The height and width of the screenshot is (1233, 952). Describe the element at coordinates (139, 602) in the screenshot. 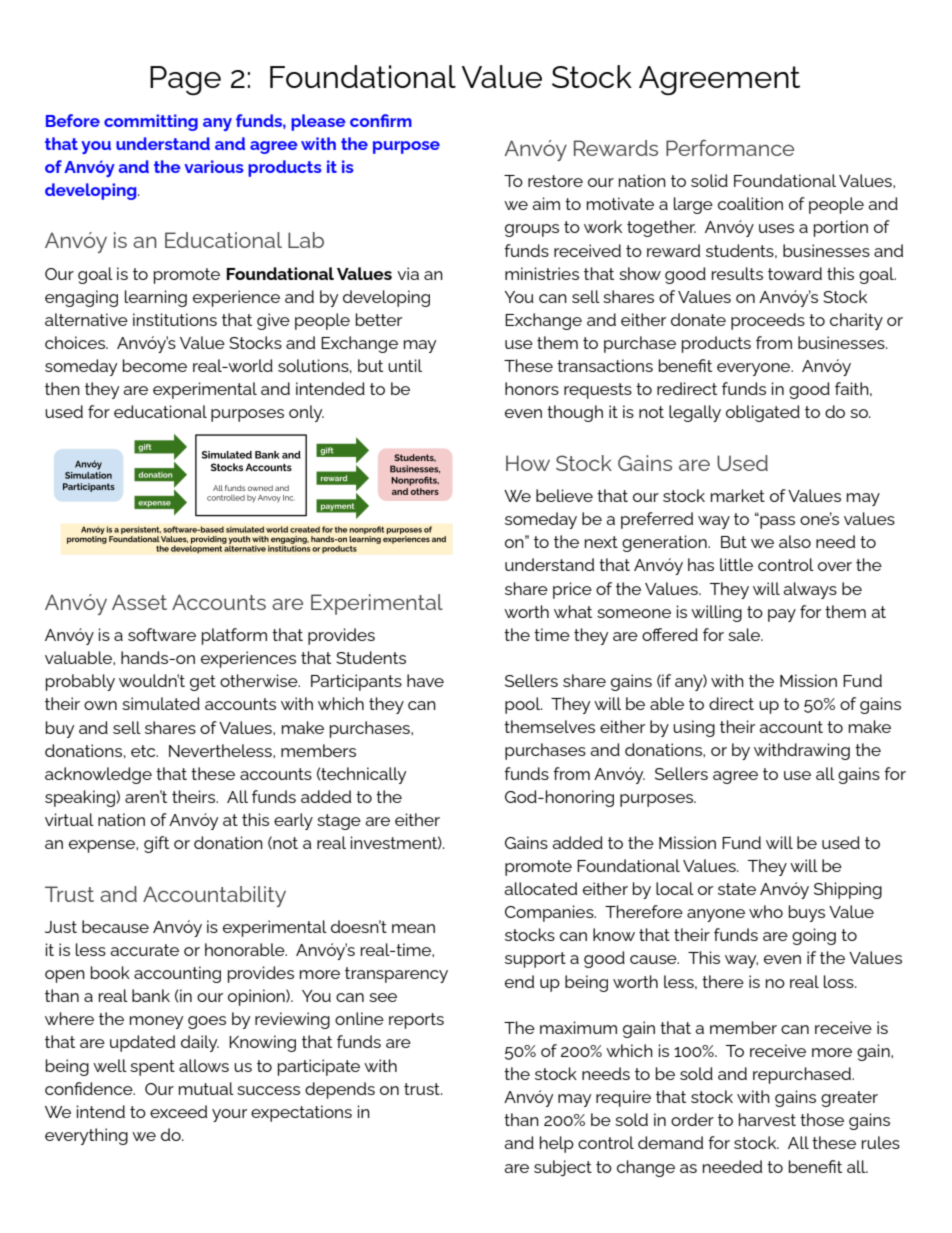

I see `Asset` at that location.
